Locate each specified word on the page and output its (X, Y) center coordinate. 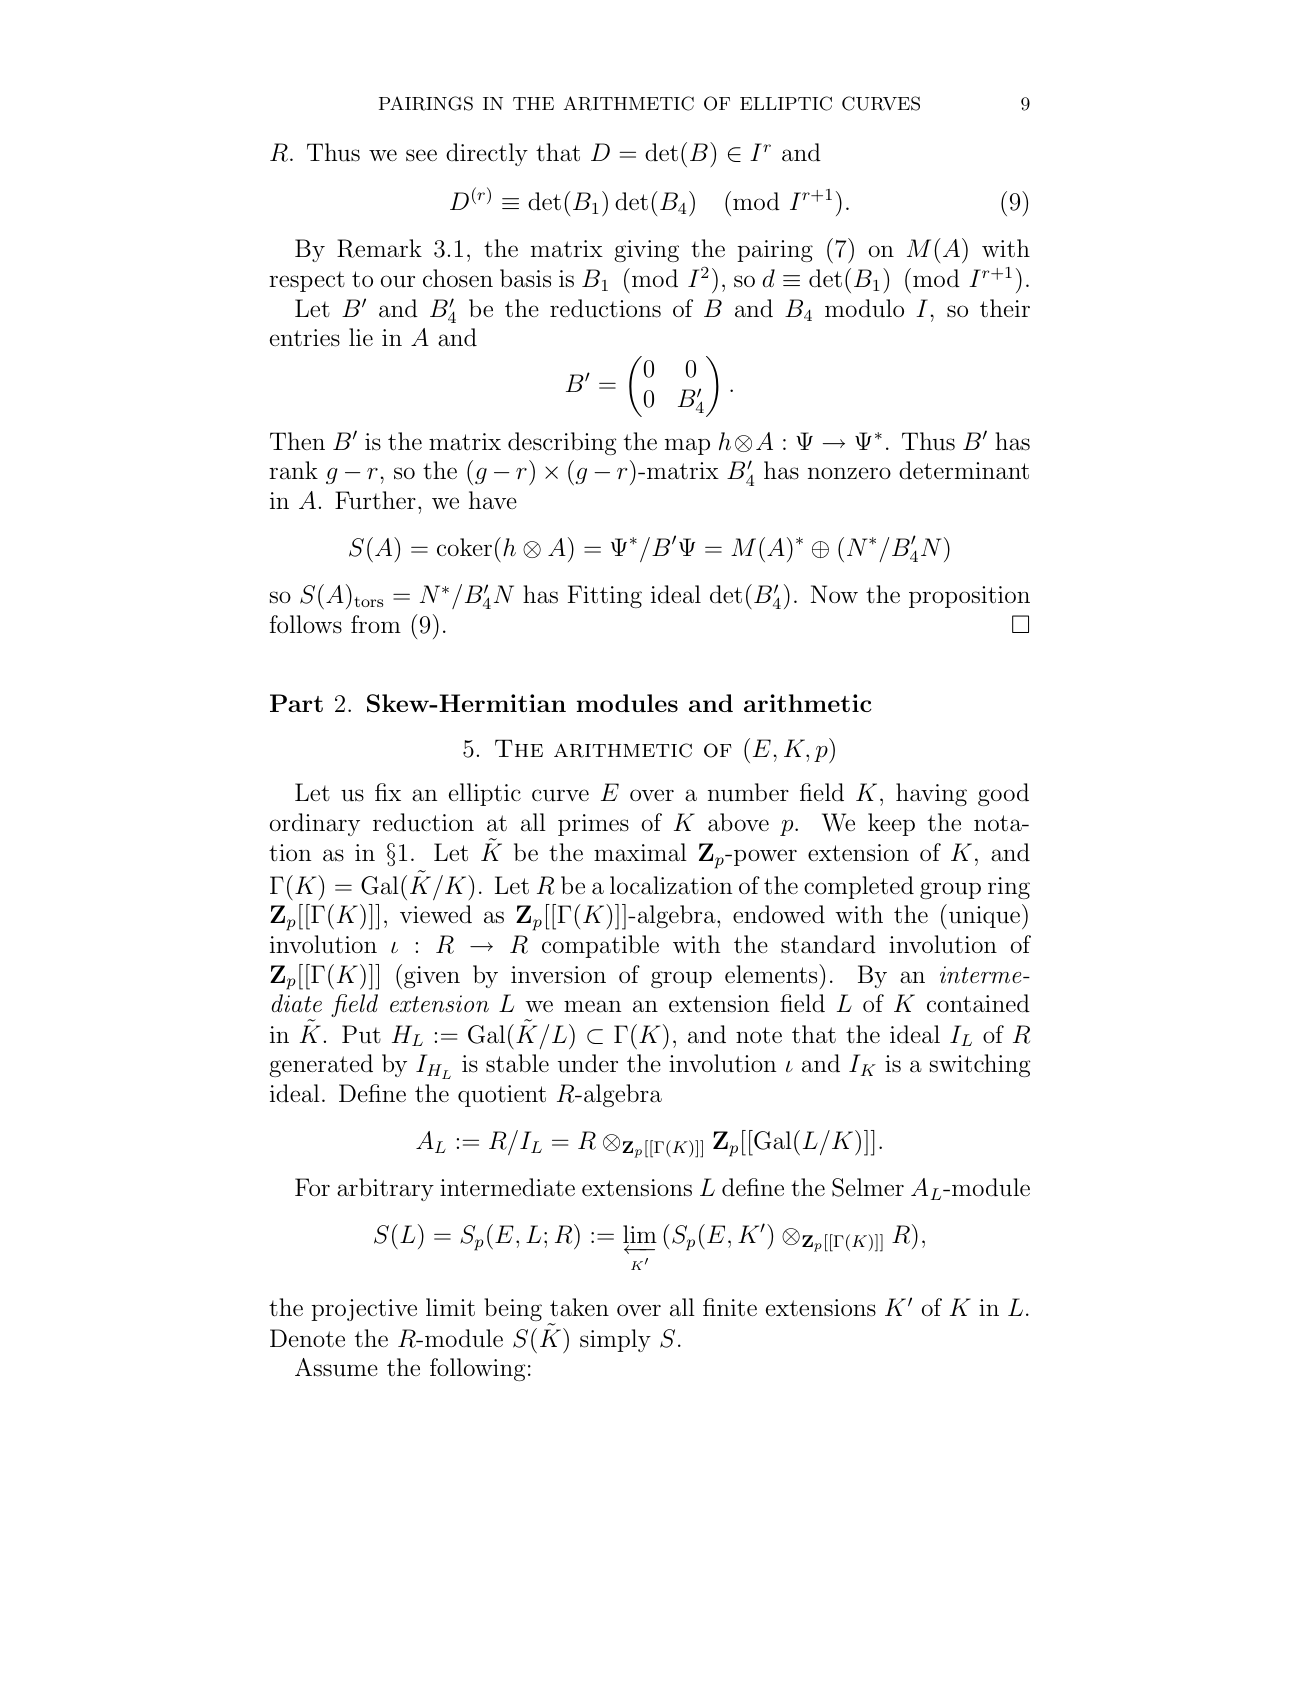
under (588, 1063)
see (421, 155)
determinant (964, 470)
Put (361, 1034)
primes (593, 825)
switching (980, 1065)
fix (388, 792)
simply (615, 1340)
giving (646, 251)
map (687, 446)
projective (364, 1310)
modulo (864, 308)
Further (375, 500)
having (931, 794)
